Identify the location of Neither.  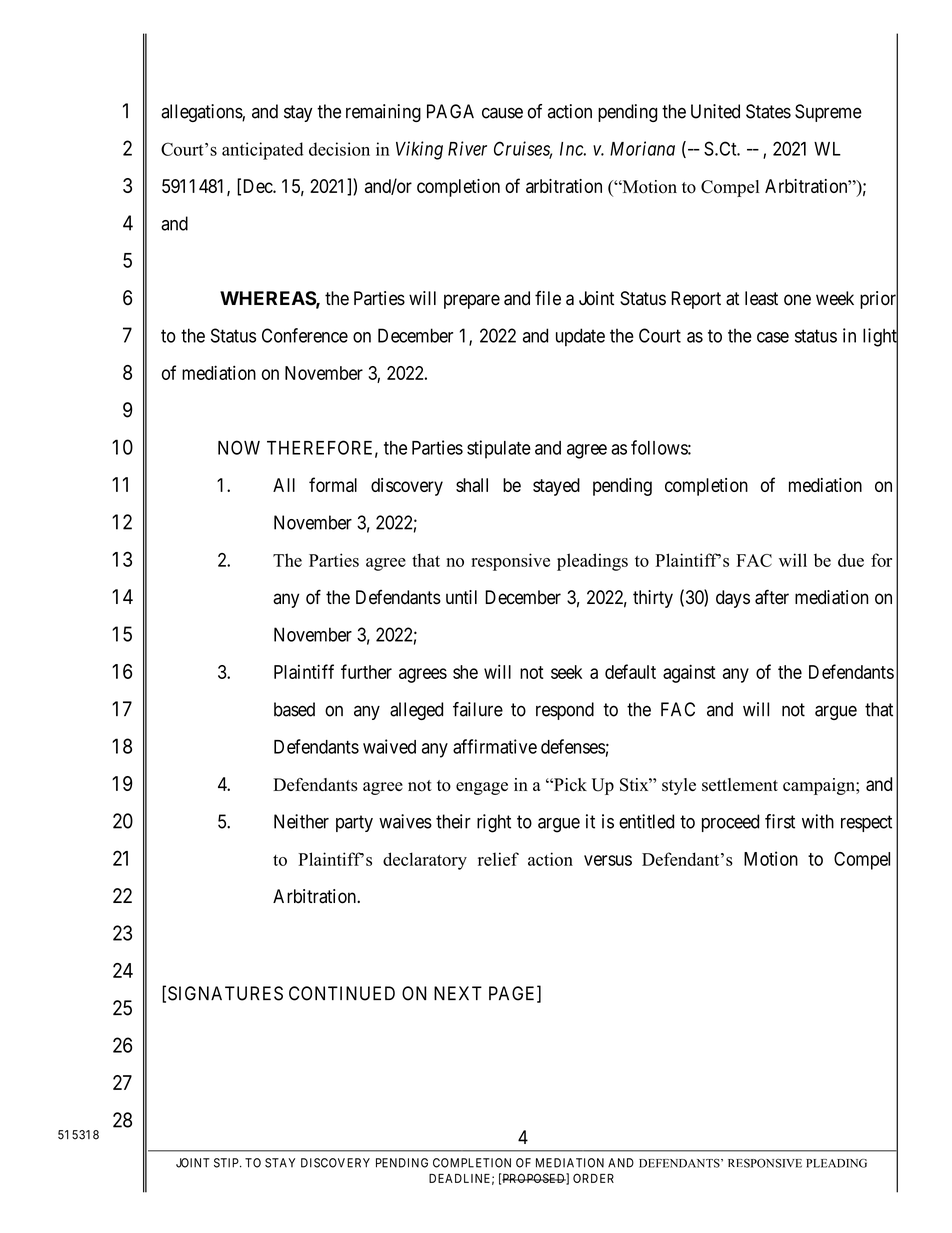
(301, 821).
